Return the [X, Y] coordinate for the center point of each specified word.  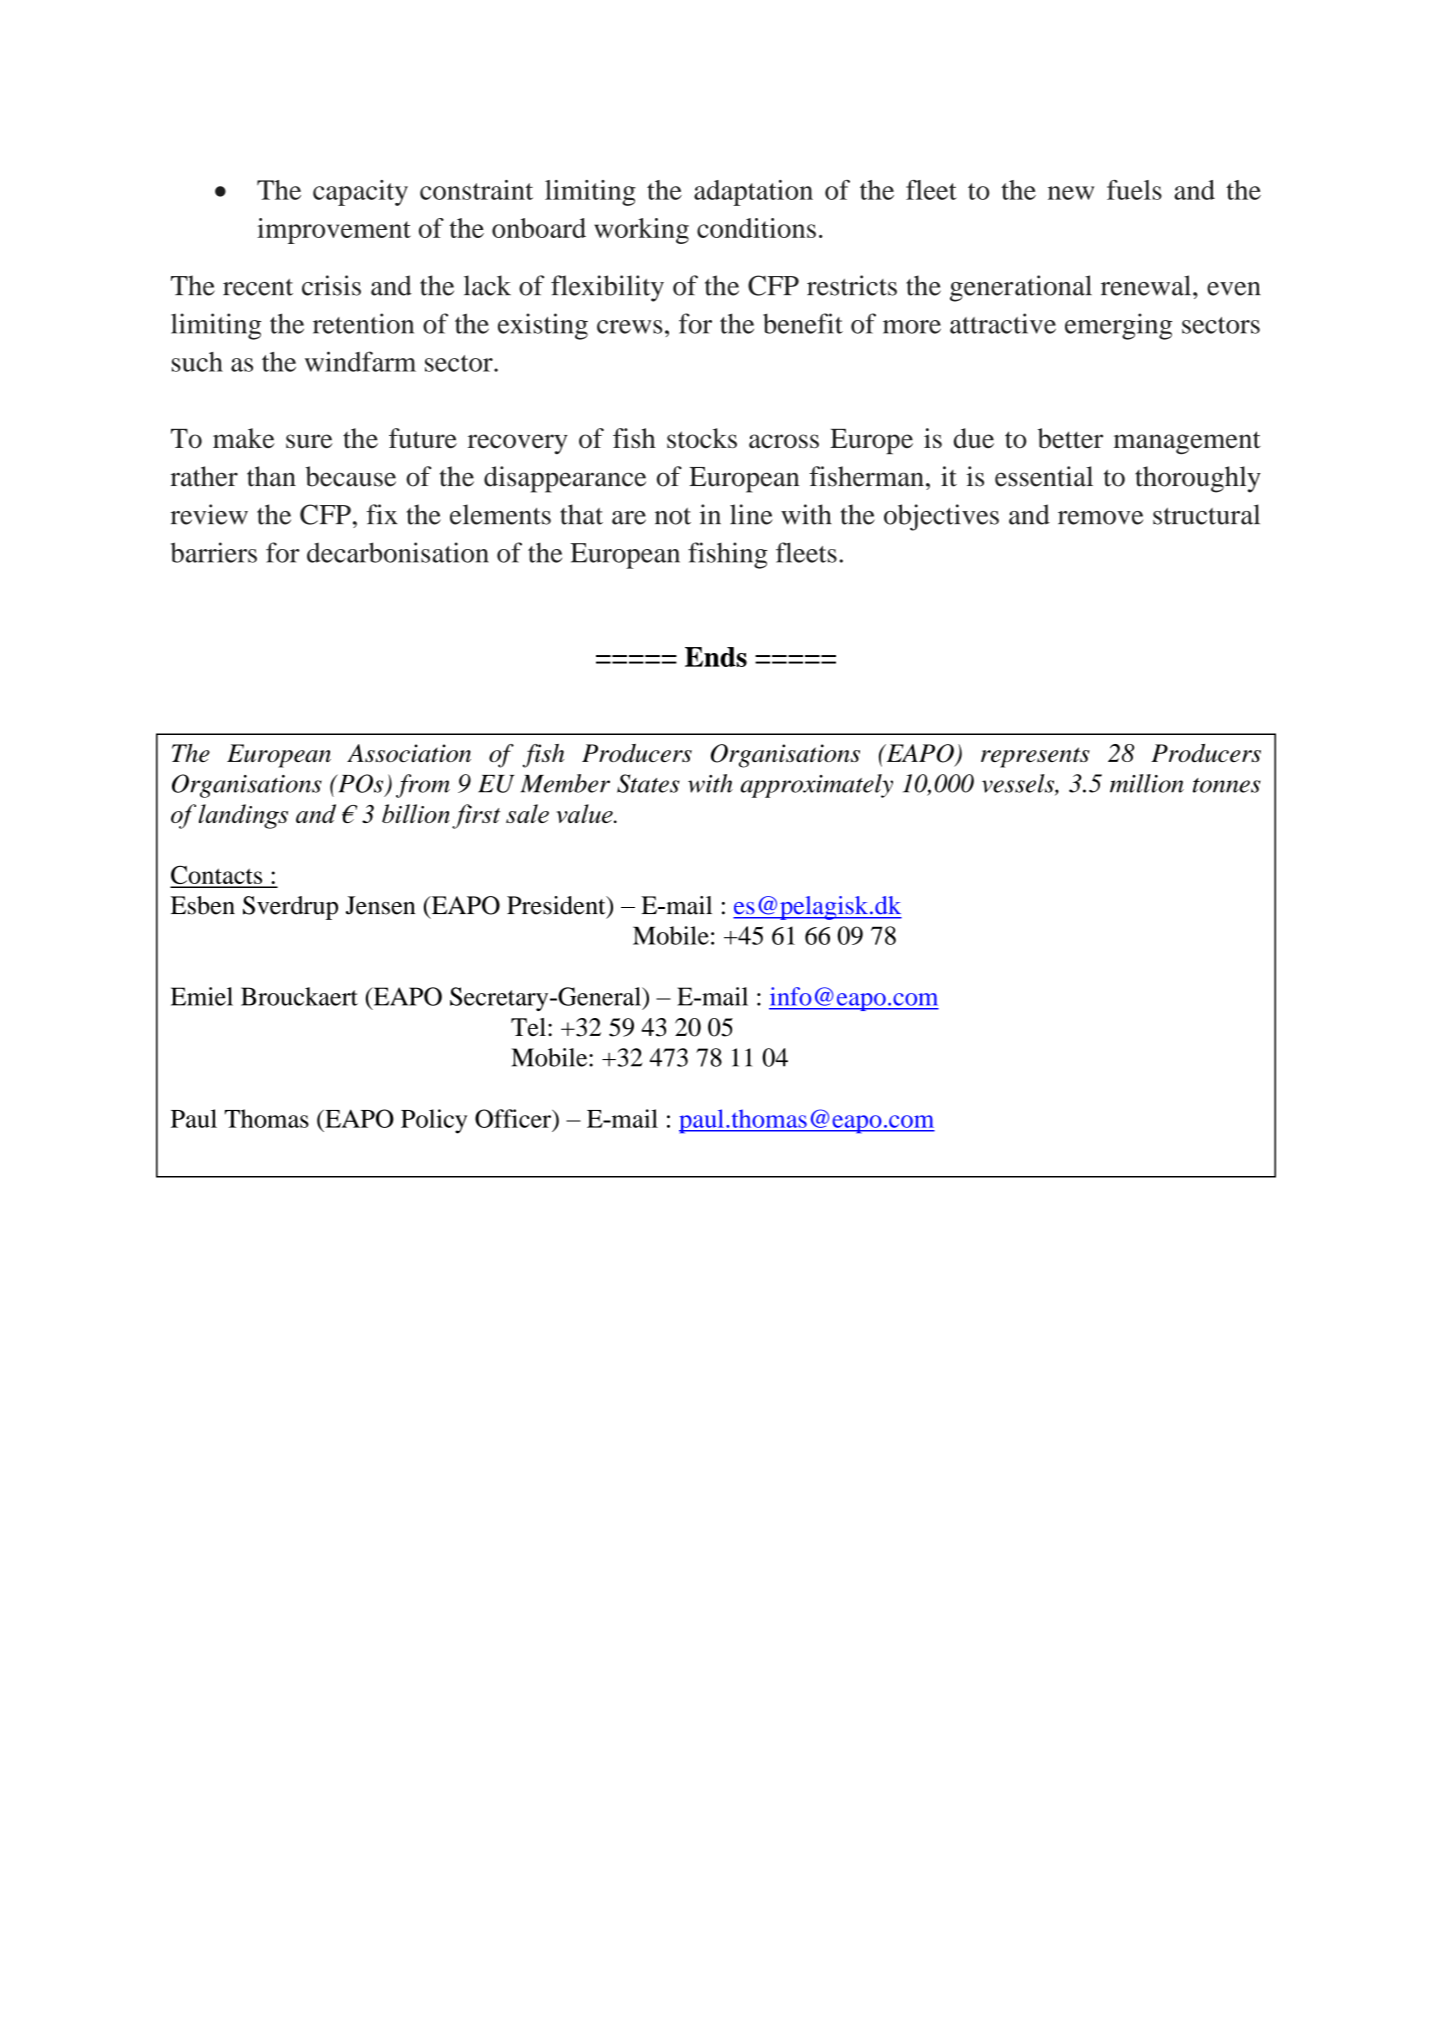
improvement [334, 231]
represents [1035, 757]
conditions [756, 228]
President [557, 905]
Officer [514, 1118]
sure [309, 441]
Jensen [380, 905]
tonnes [1227, 785]
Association [409, 753]
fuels [1134, 190]
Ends [716, 657]
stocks [702, 438]
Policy [434, 1121]
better [1070, 438]
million [1147, 783]
